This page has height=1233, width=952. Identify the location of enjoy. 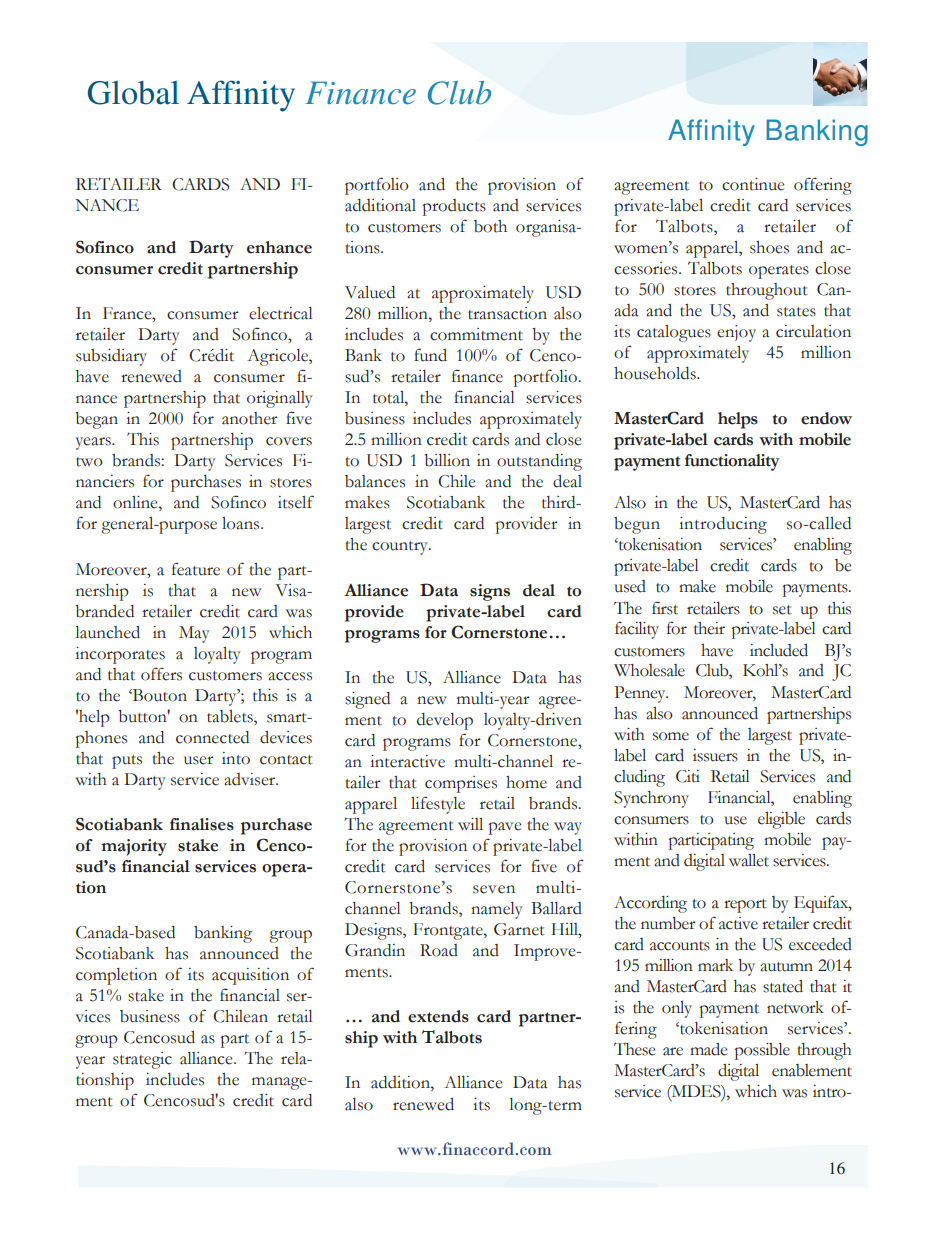
(736, 333).
